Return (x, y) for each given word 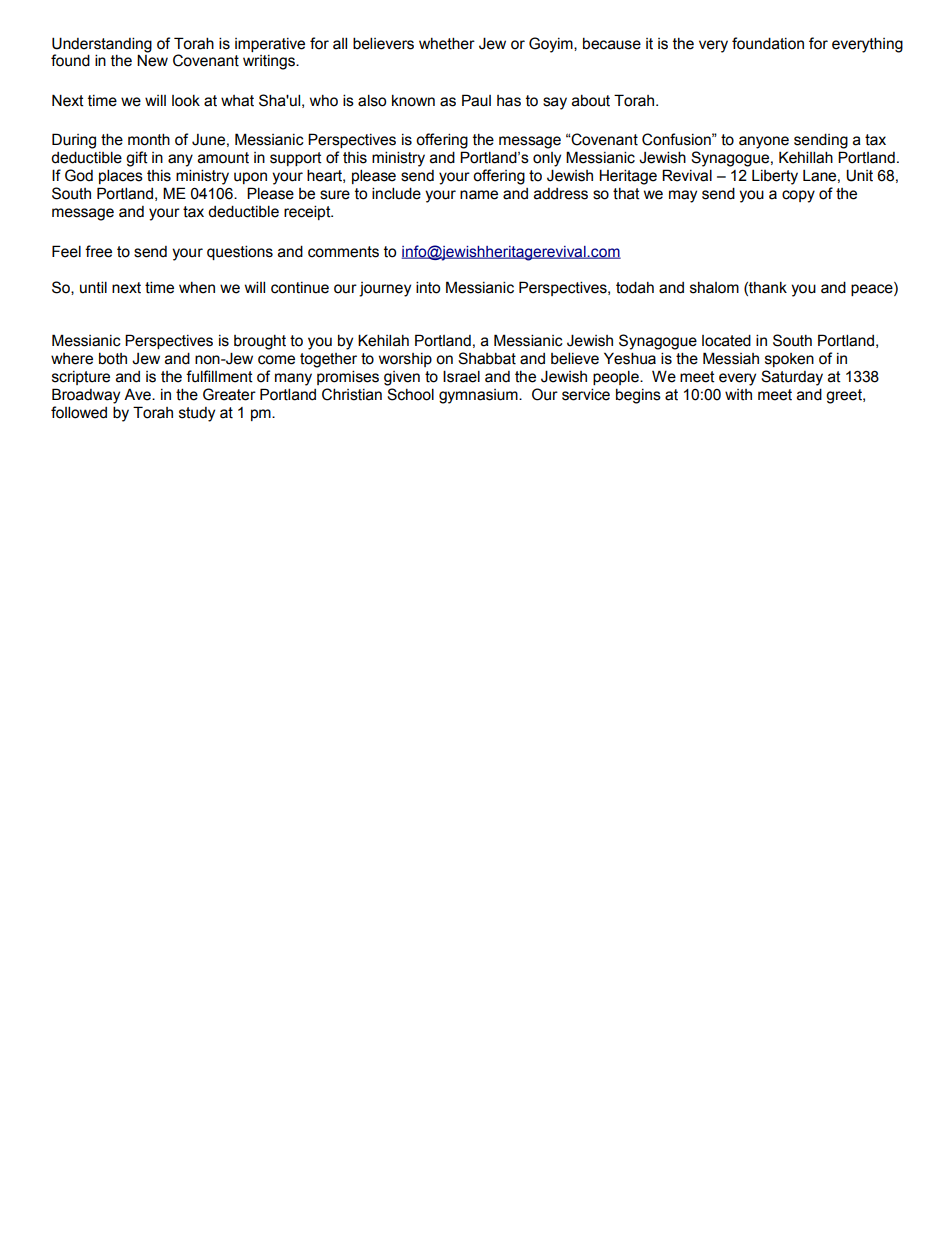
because (612, 43)
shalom (714, 288)
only (547, 159)
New (152, 60)
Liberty (775, 177)
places (121, 176)
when (197, 288)
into (428, 287)
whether (447, 43)
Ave (138, 394)
